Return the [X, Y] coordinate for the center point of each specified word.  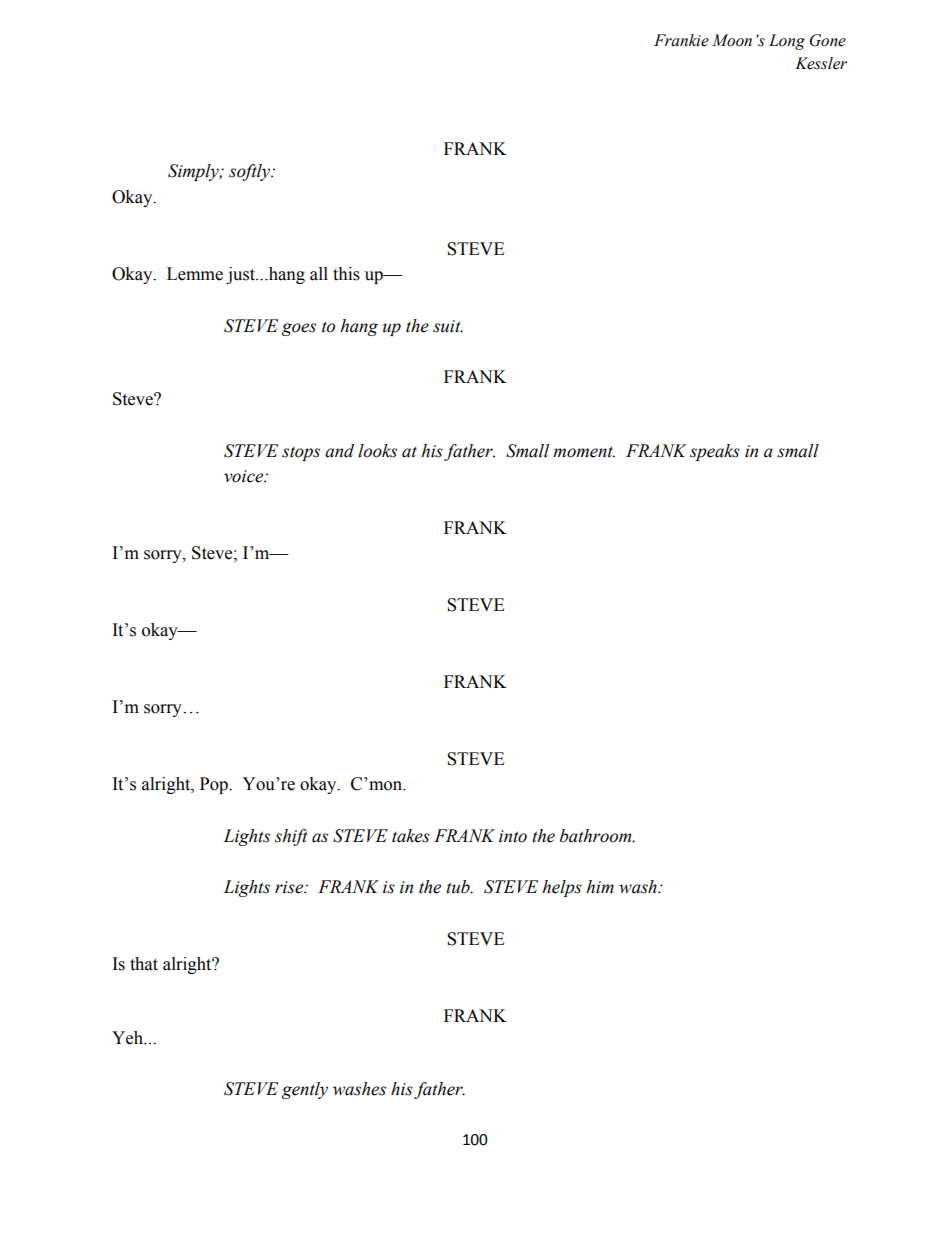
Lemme [195, 274]
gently [305, 1090]
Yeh [128, 1038]
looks [377, 451]
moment [584, 452]
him [600, 887]
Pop [215, 785]
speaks [715, 452]
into [513, 836]
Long [787, 42]
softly [250, 172]
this [346, 274]
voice [245, 476]
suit [448, 326]
